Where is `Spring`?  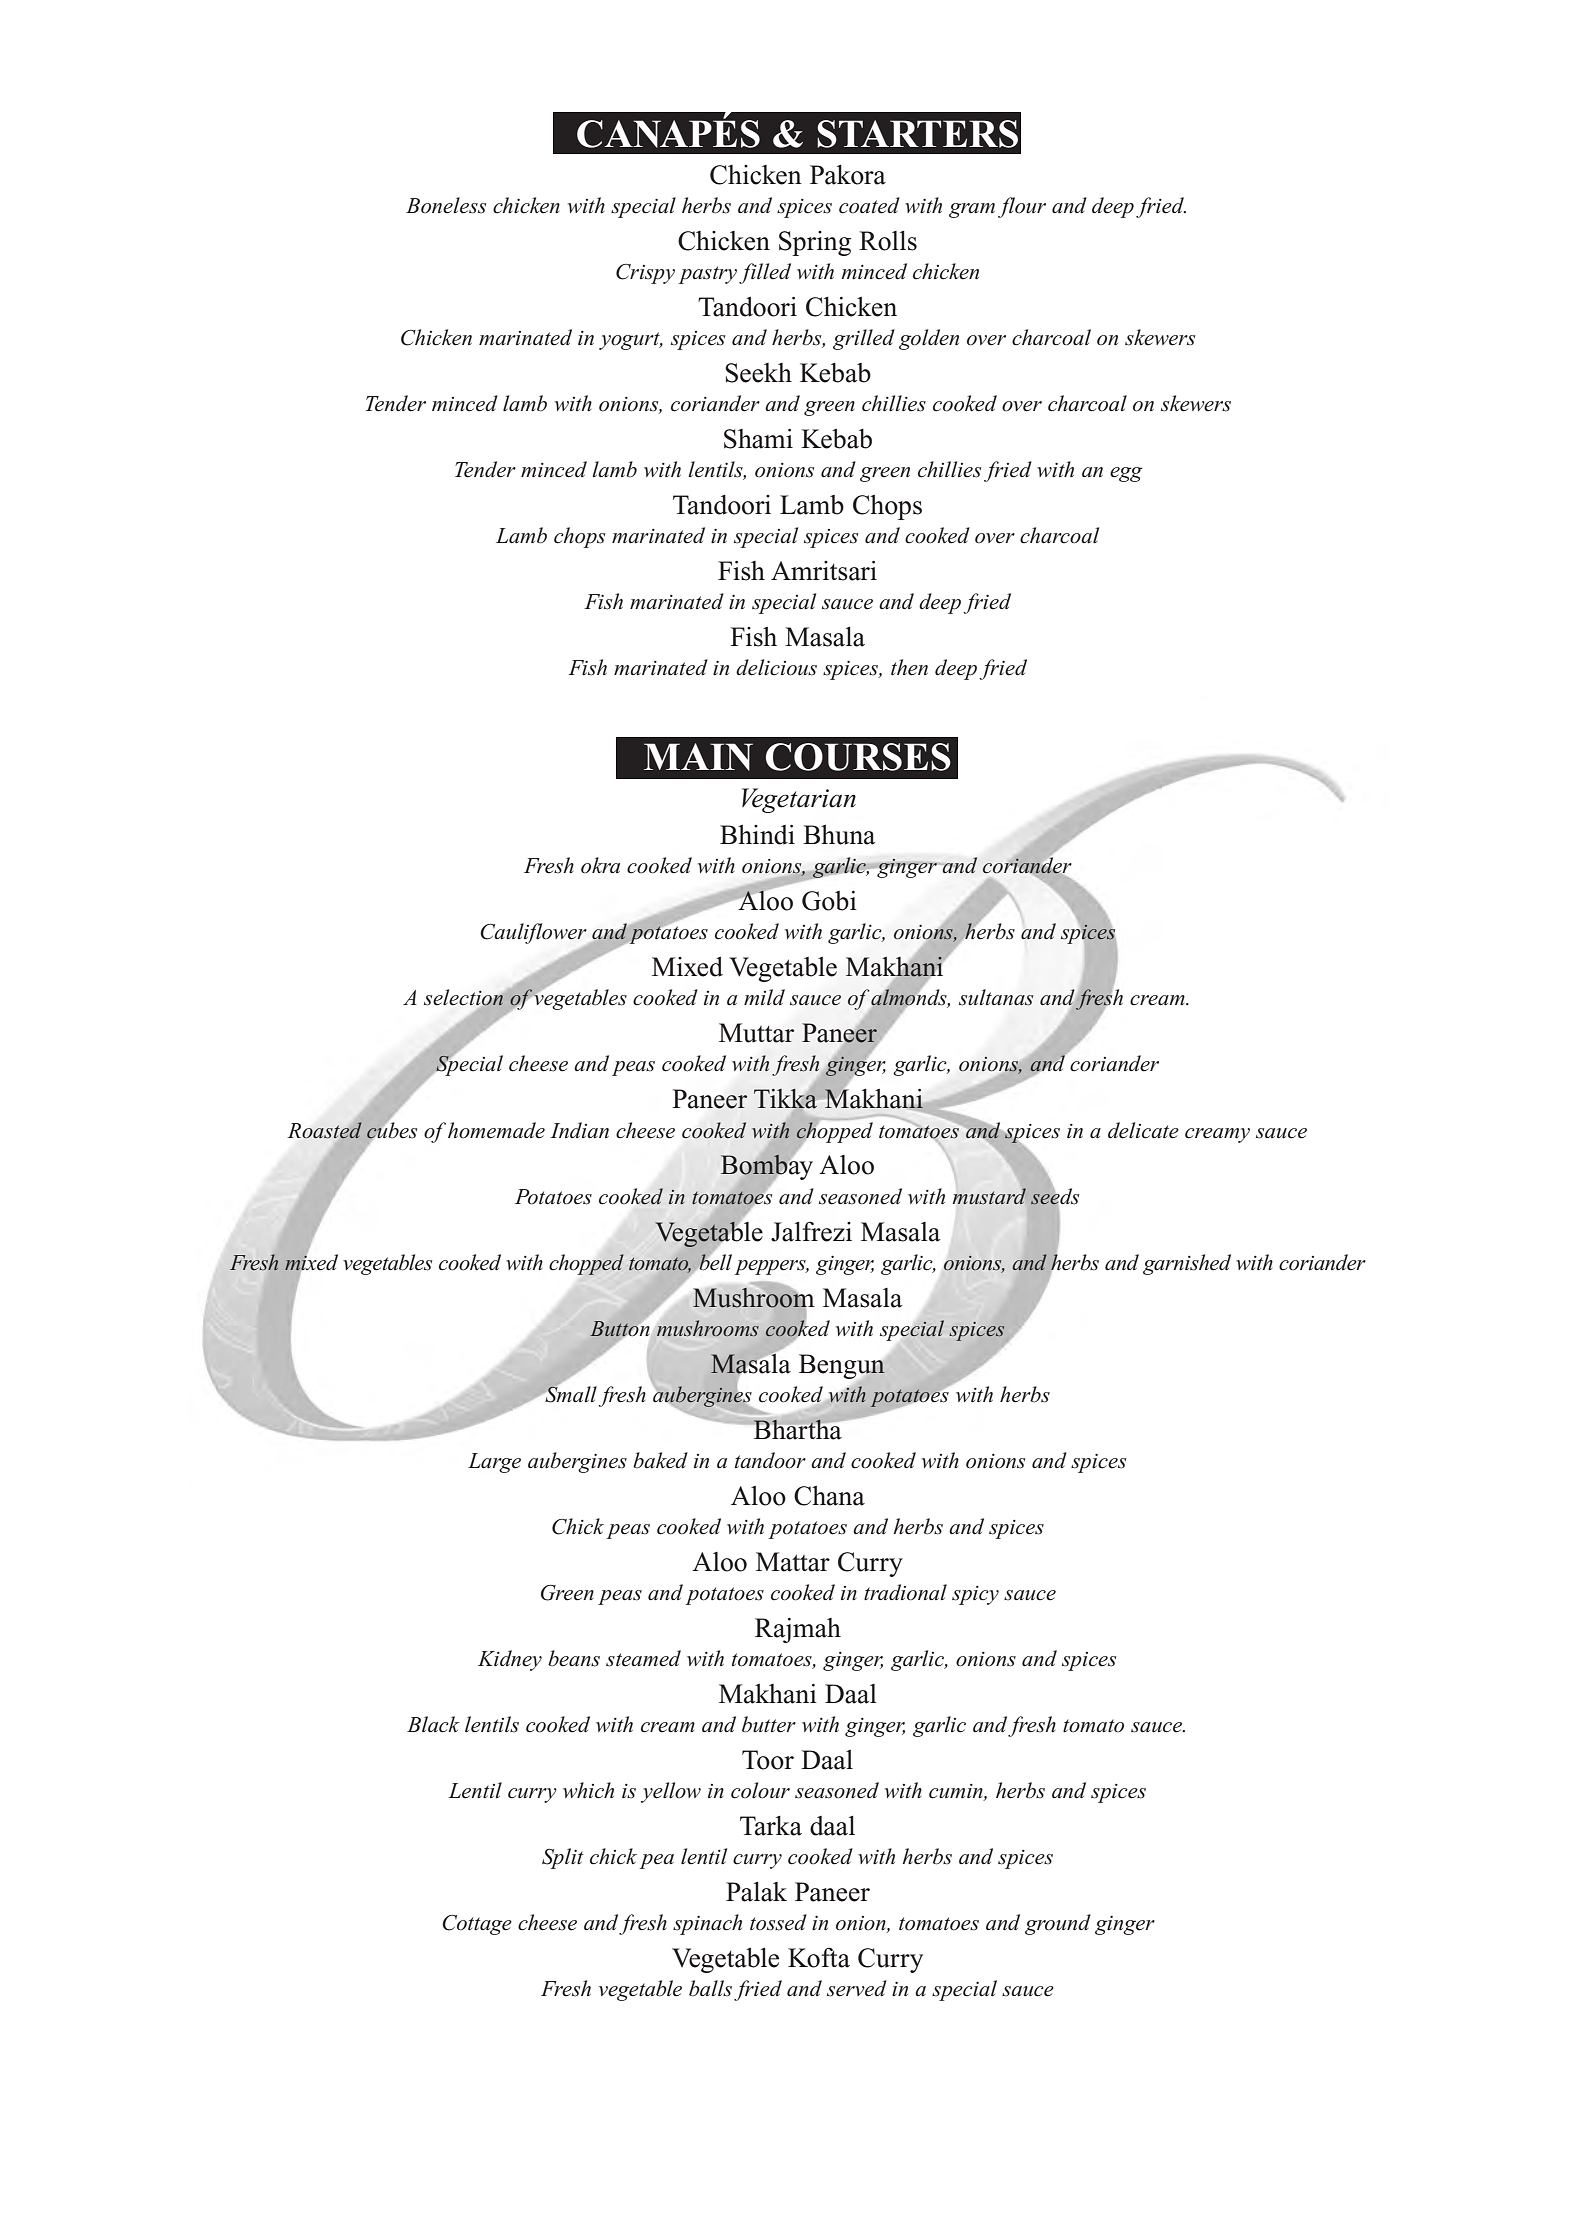 Spring is located at coordinates (815, 243).
